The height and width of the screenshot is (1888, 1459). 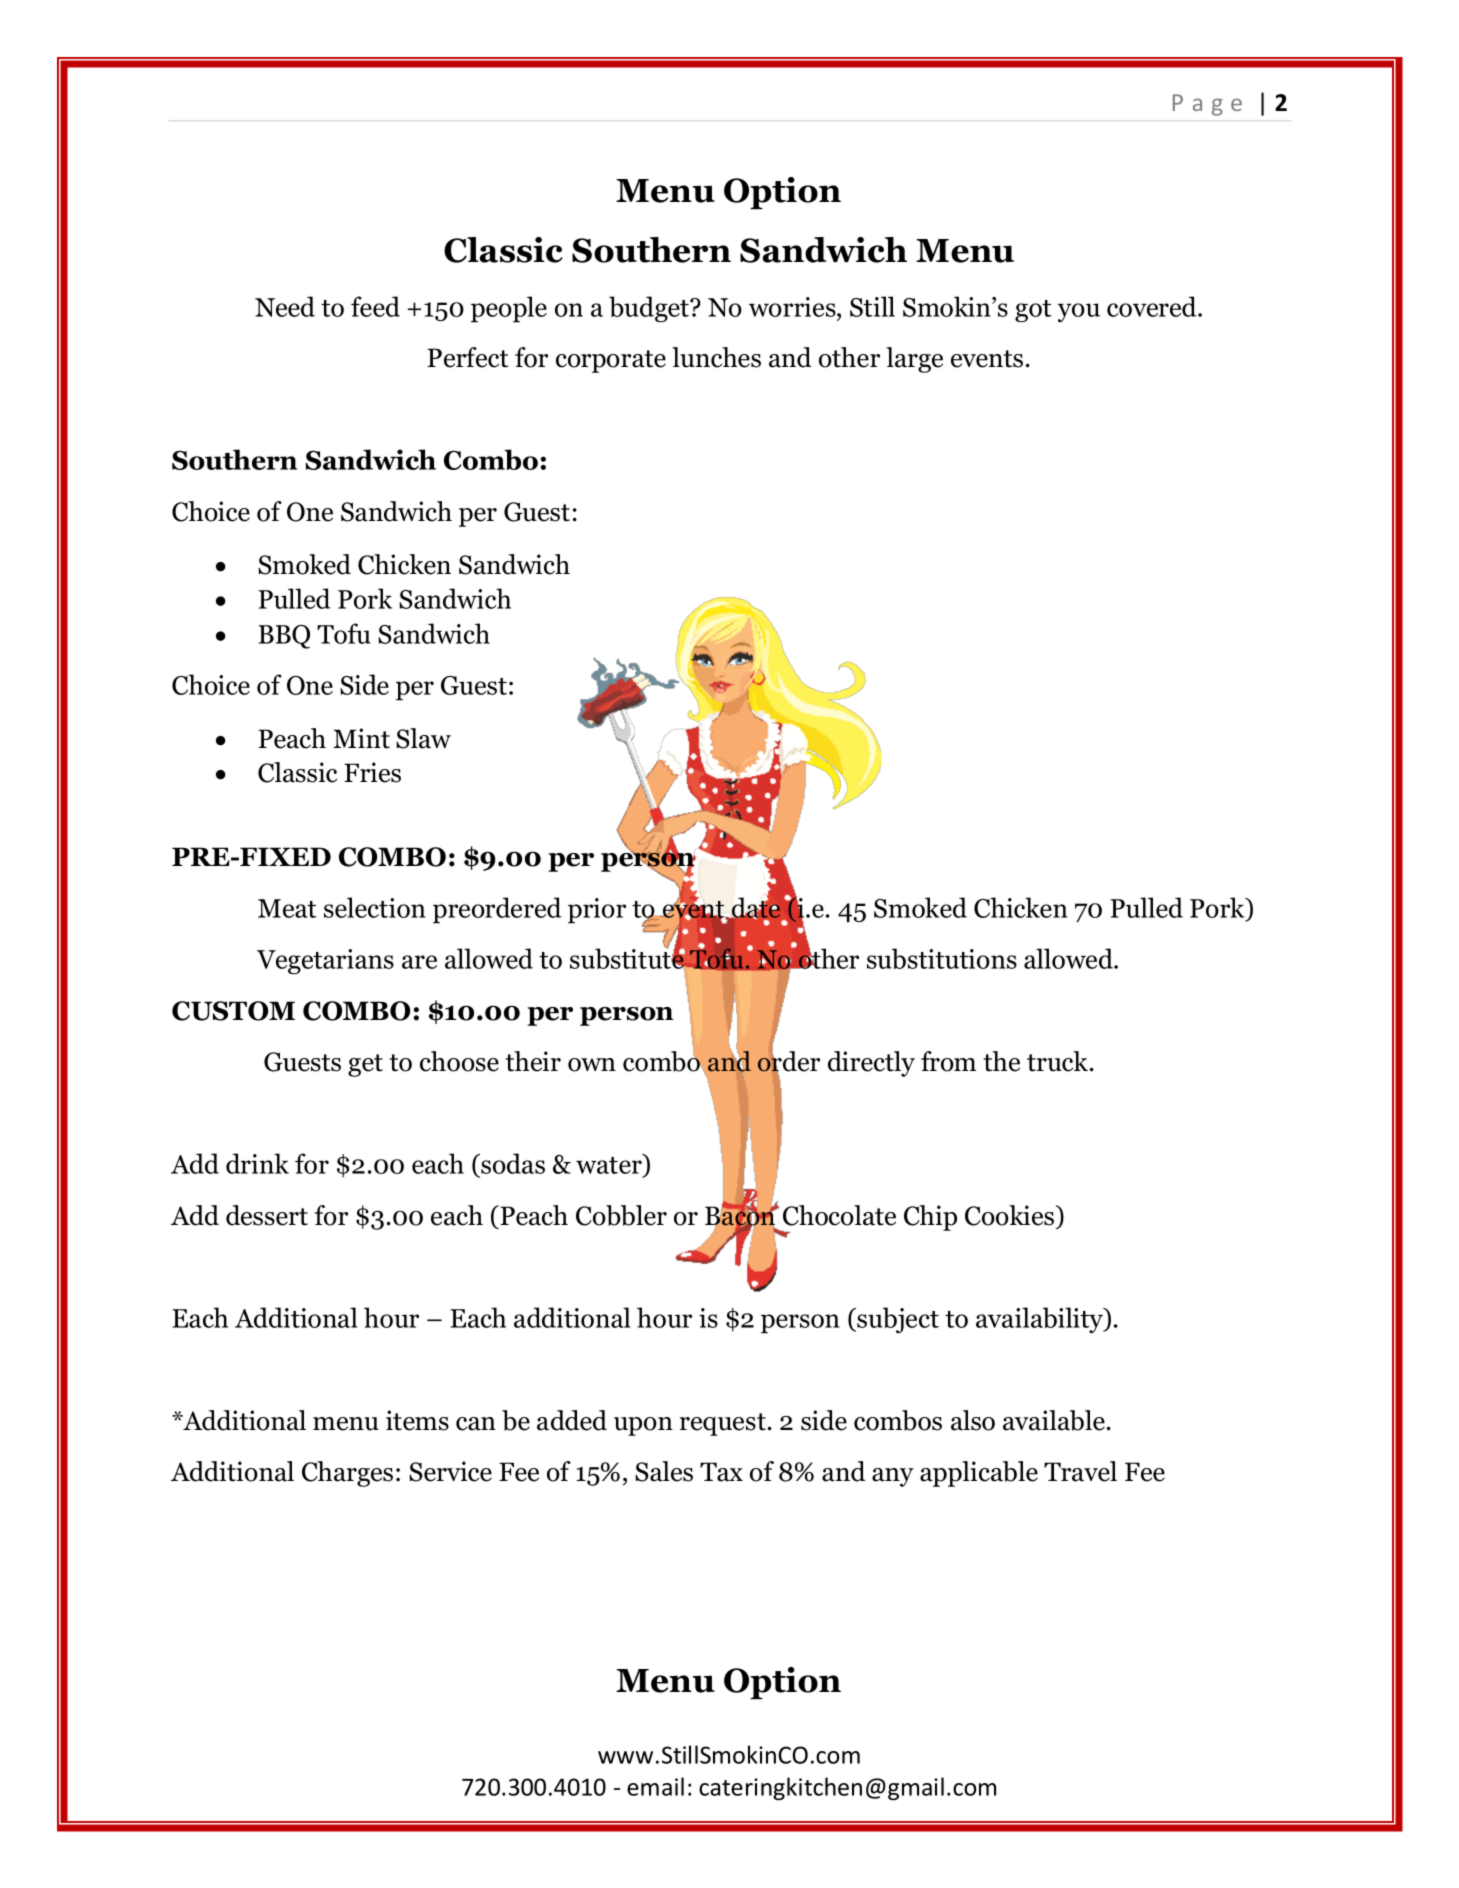 I want to click on items, so click(x=417, y=1420).
